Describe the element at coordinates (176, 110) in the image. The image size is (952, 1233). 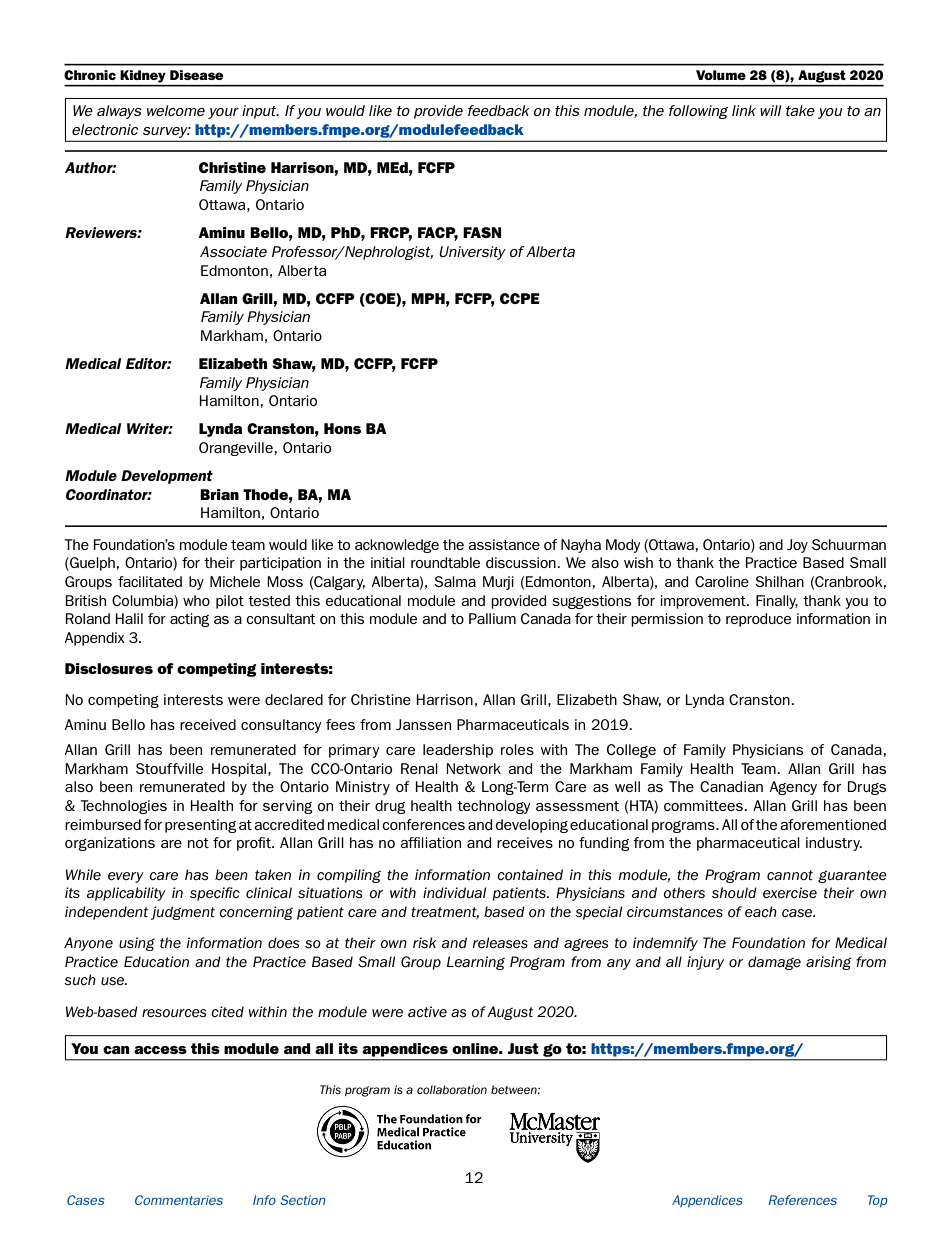
I see `welcome` at that location.
